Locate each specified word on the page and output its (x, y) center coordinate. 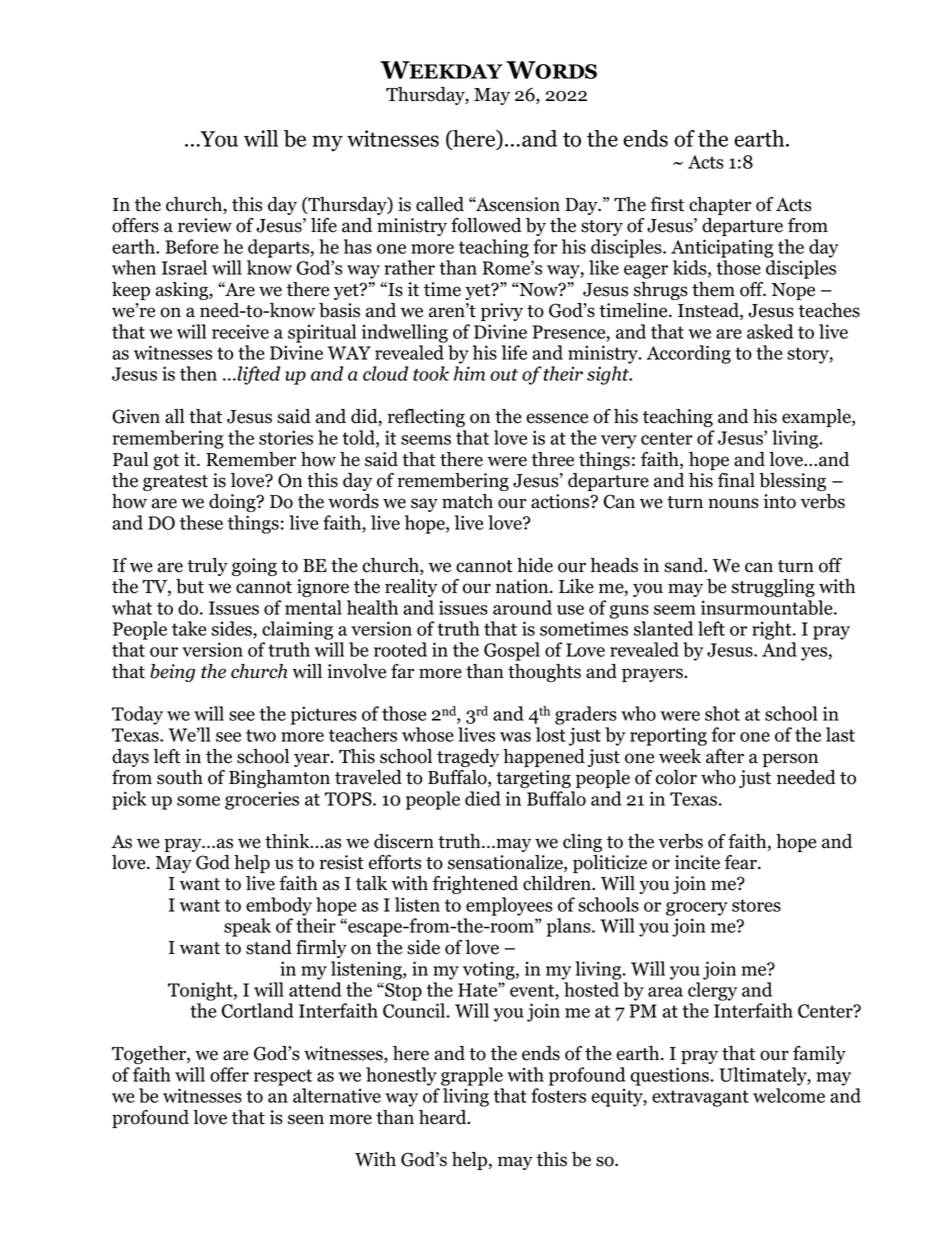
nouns (733, 503)
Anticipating (722, 248)
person (790, 760)
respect (283, 1077)
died (483, 798)
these (201, 522)
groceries (262, 800)
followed (486, 225)
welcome (789, 1095)
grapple (472, 1076)
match (467, 501)
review (205, 225)
